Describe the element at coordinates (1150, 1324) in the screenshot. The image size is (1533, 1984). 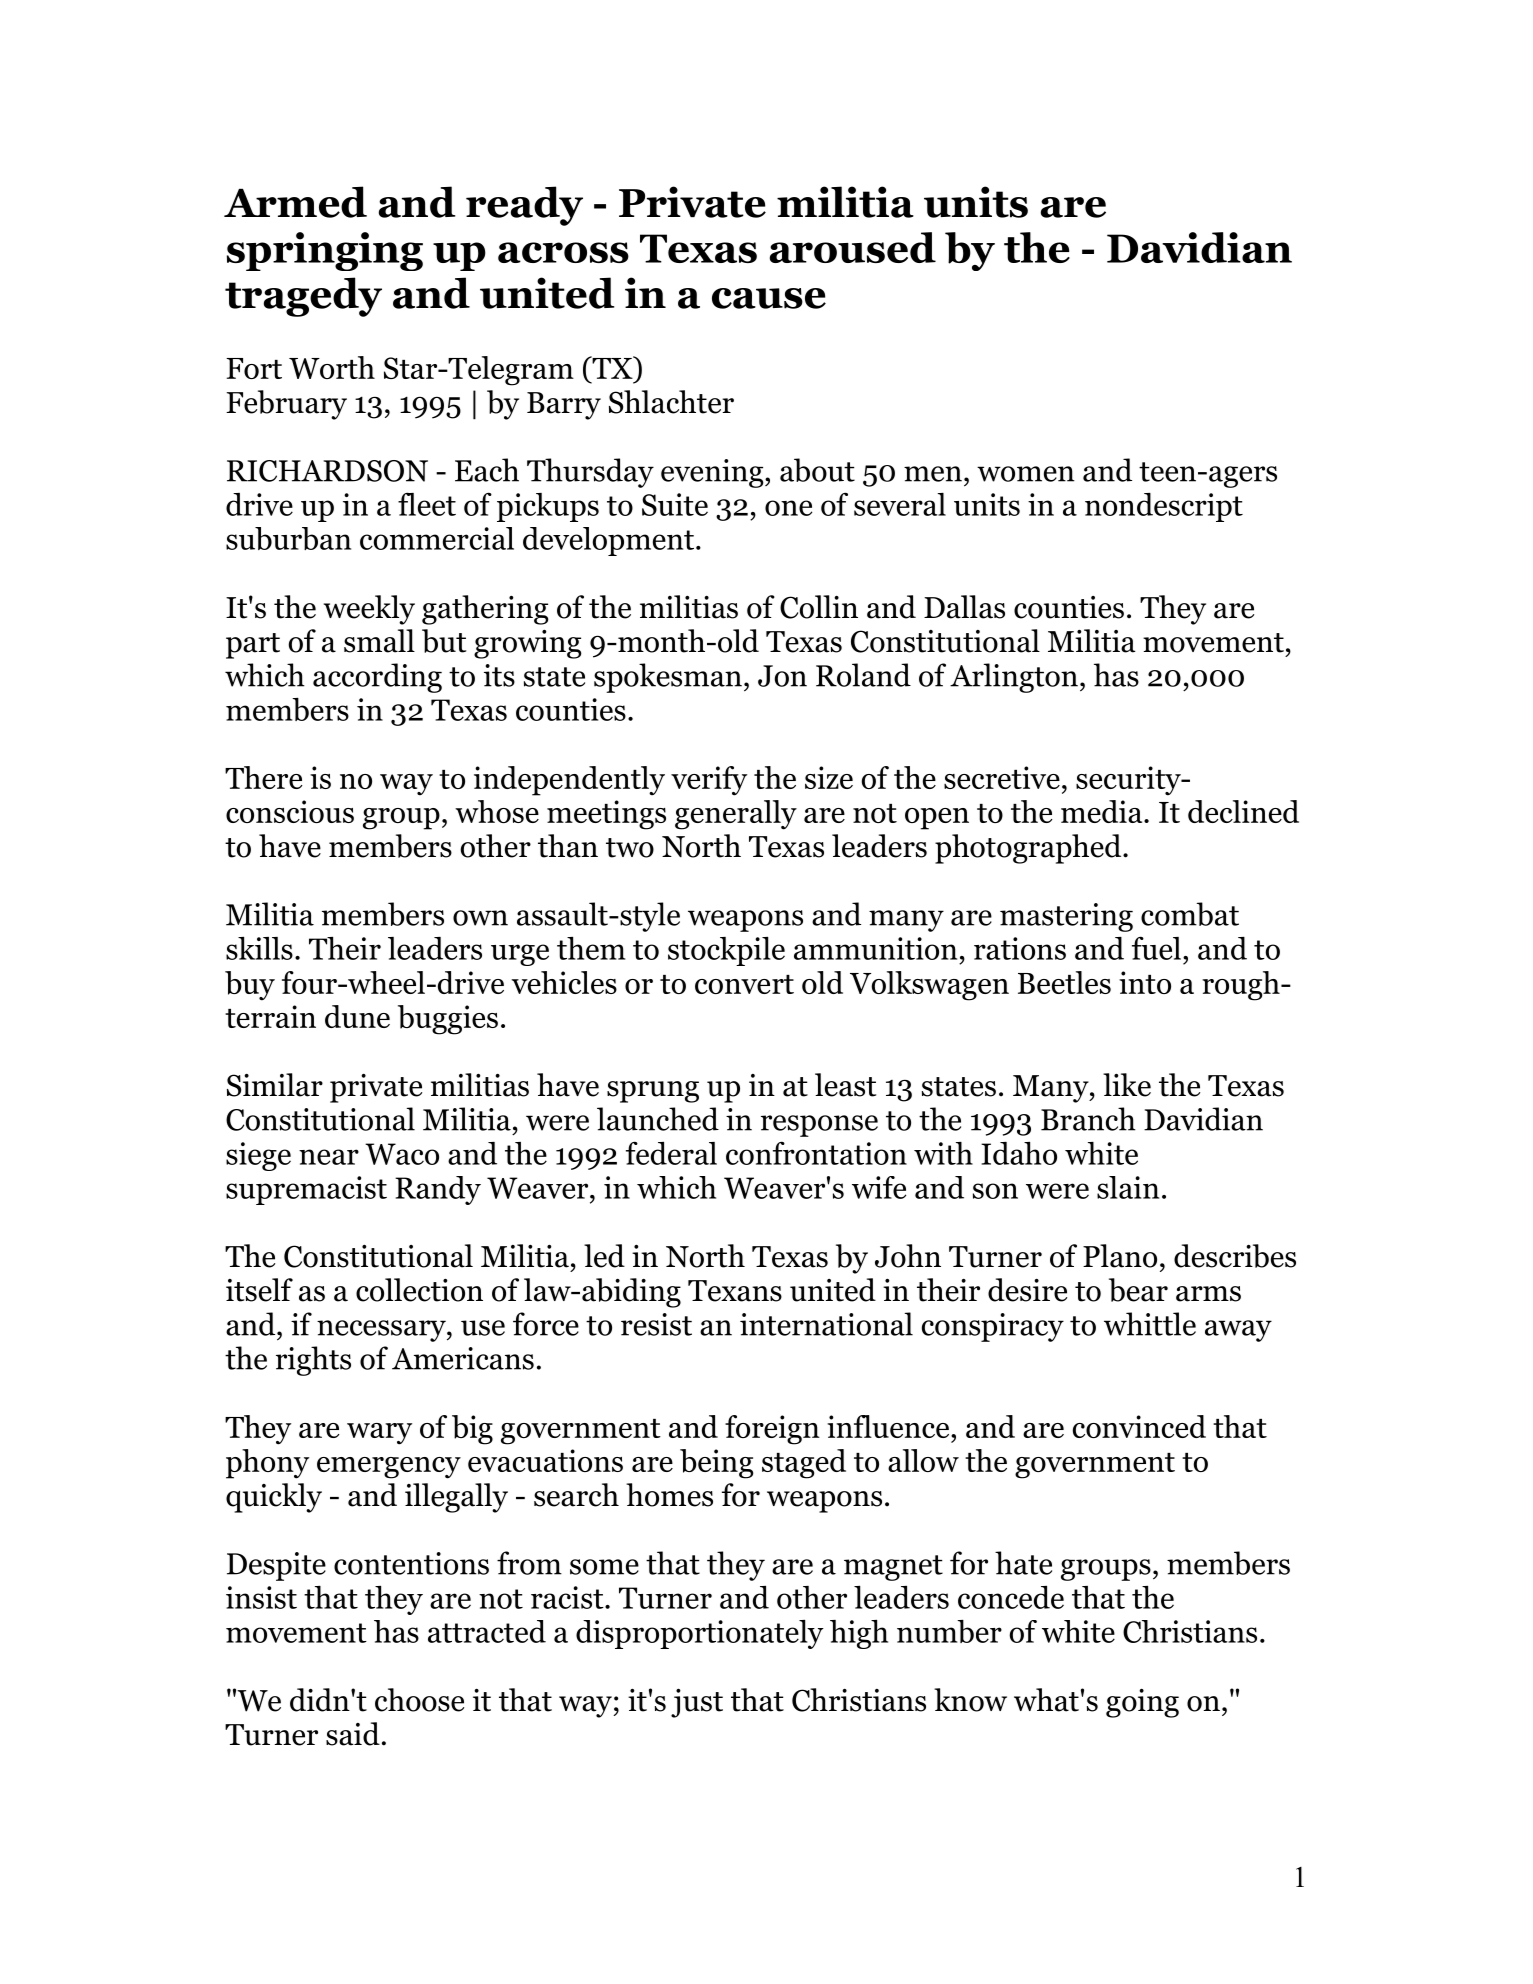
I see `whittle` at that location.
